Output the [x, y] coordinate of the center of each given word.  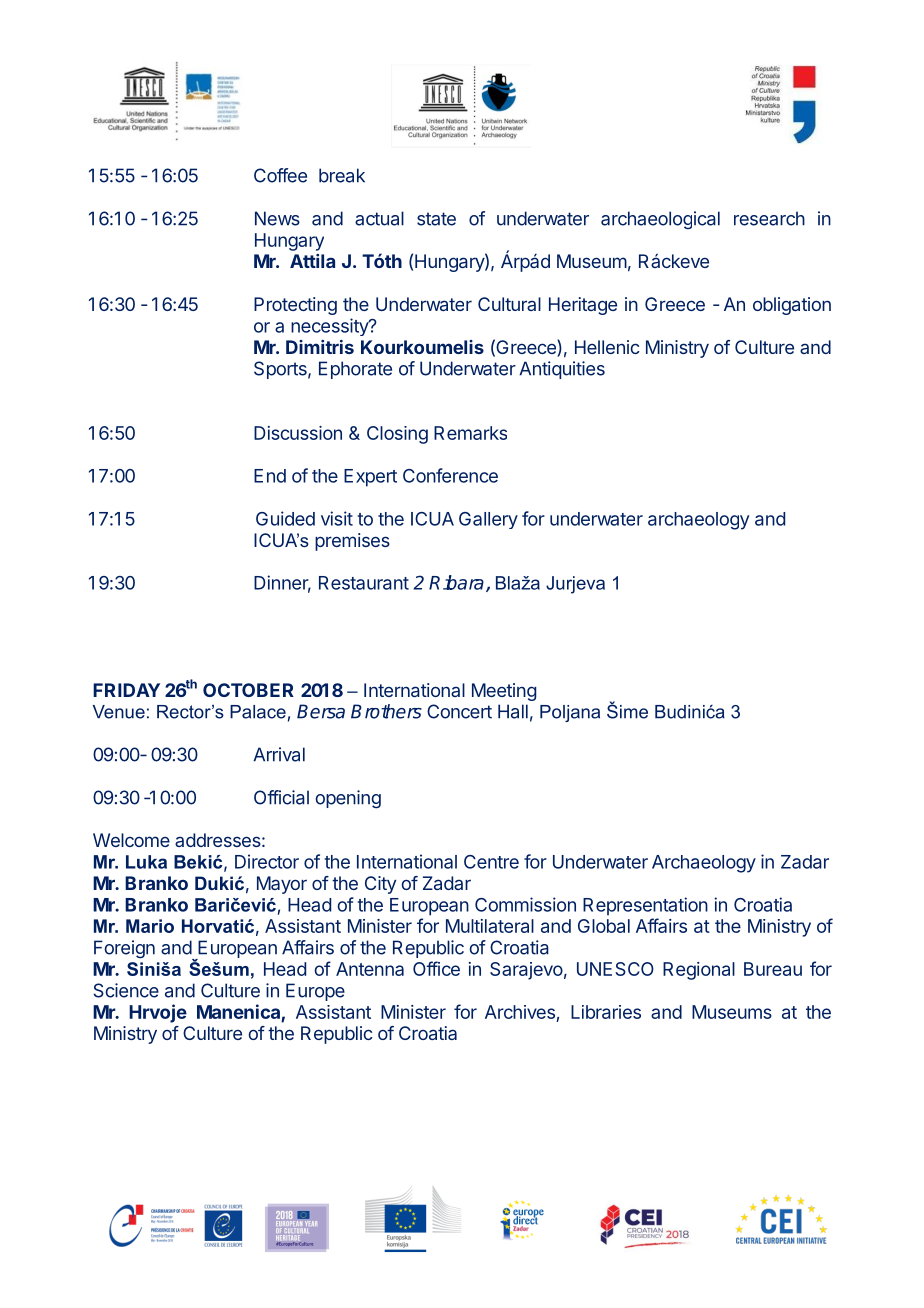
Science [126, 990]
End [270, 476]
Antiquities [562, 370]
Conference [450, 475]
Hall [513, 711]
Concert [459, 711]
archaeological [660, 220]
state [436, 219]
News [277, 218]
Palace [258, 712]
